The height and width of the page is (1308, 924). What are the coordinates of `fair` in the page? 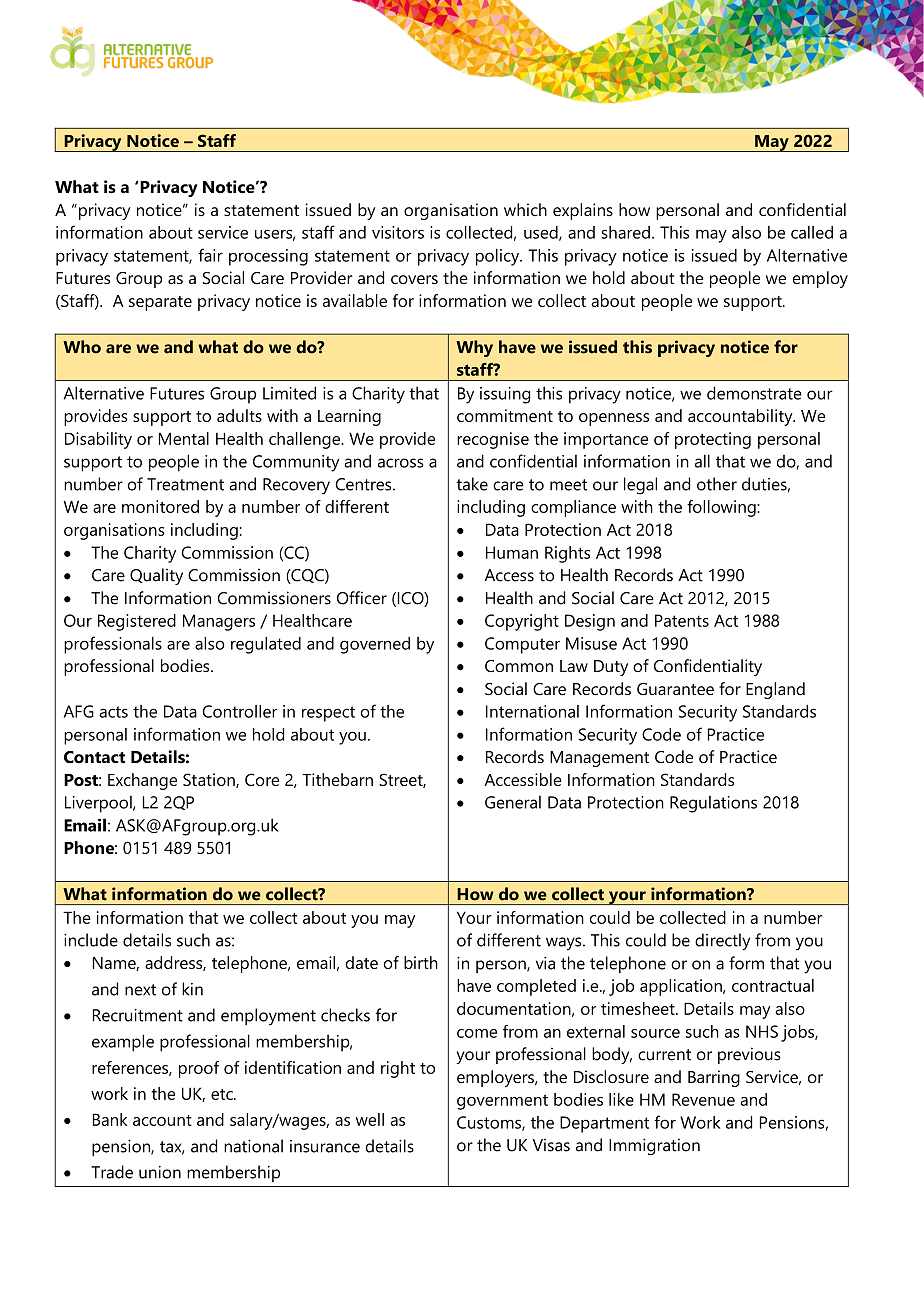 It's located at (210, 255).
